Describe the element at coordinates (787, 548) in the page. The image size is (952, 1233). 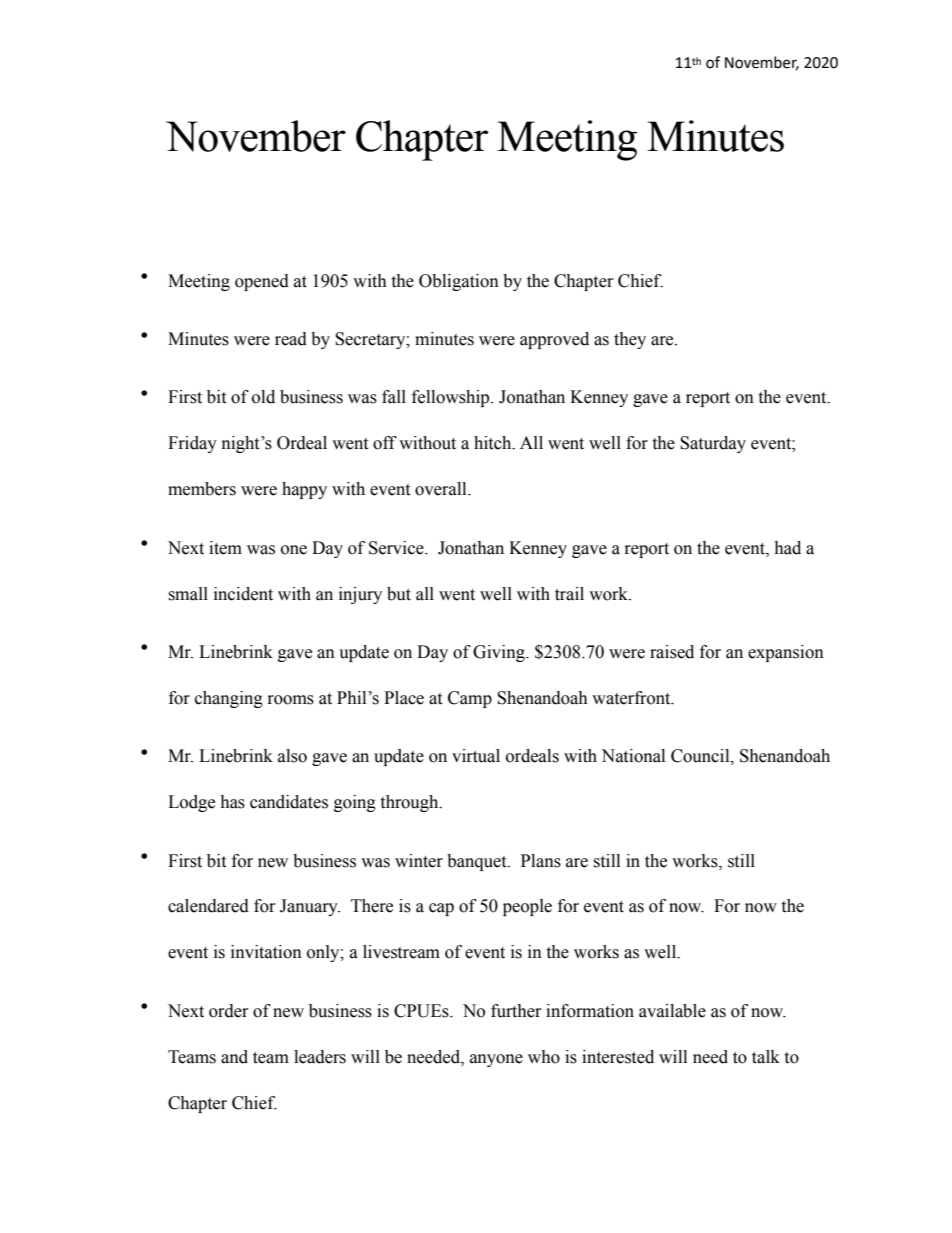
I see `had` at that location.
